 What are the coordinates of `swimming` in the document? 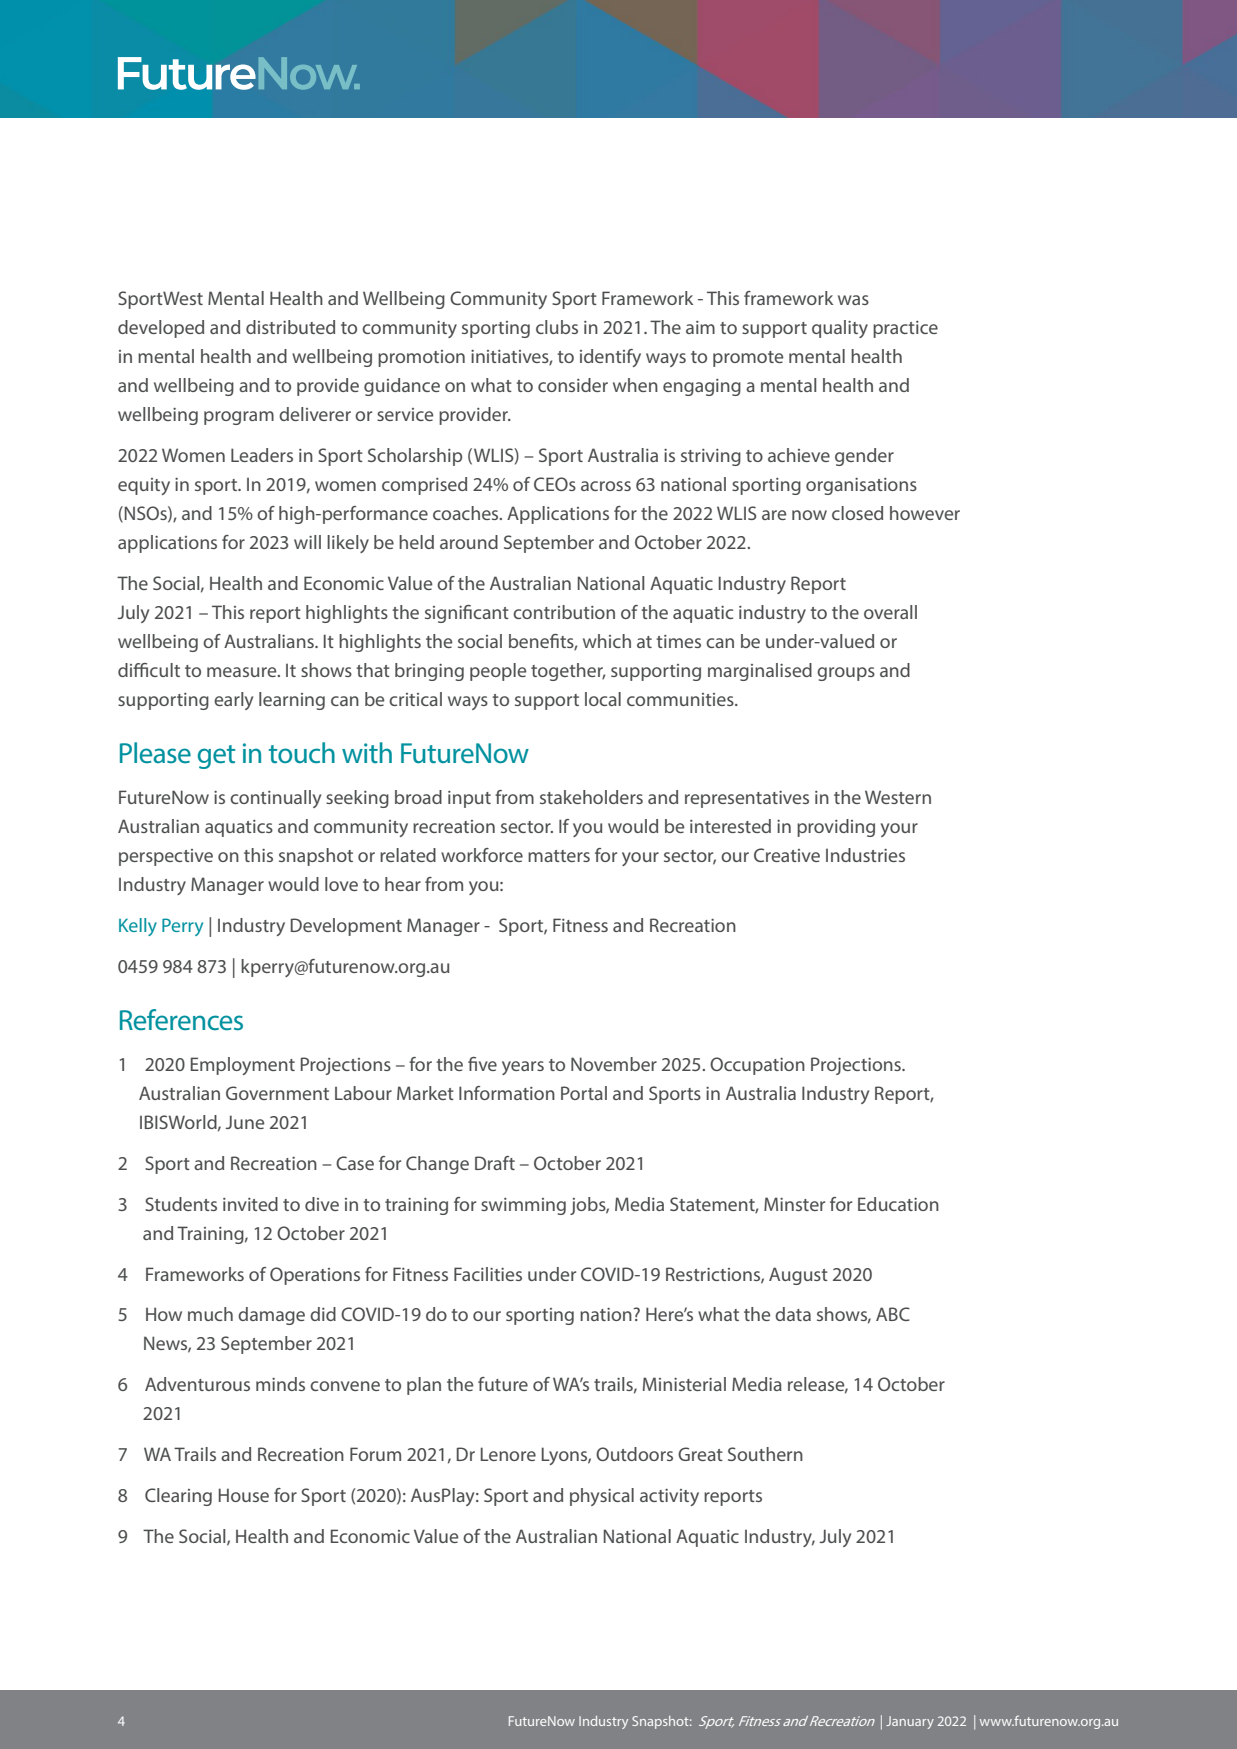 It's located at (523, 1206).
